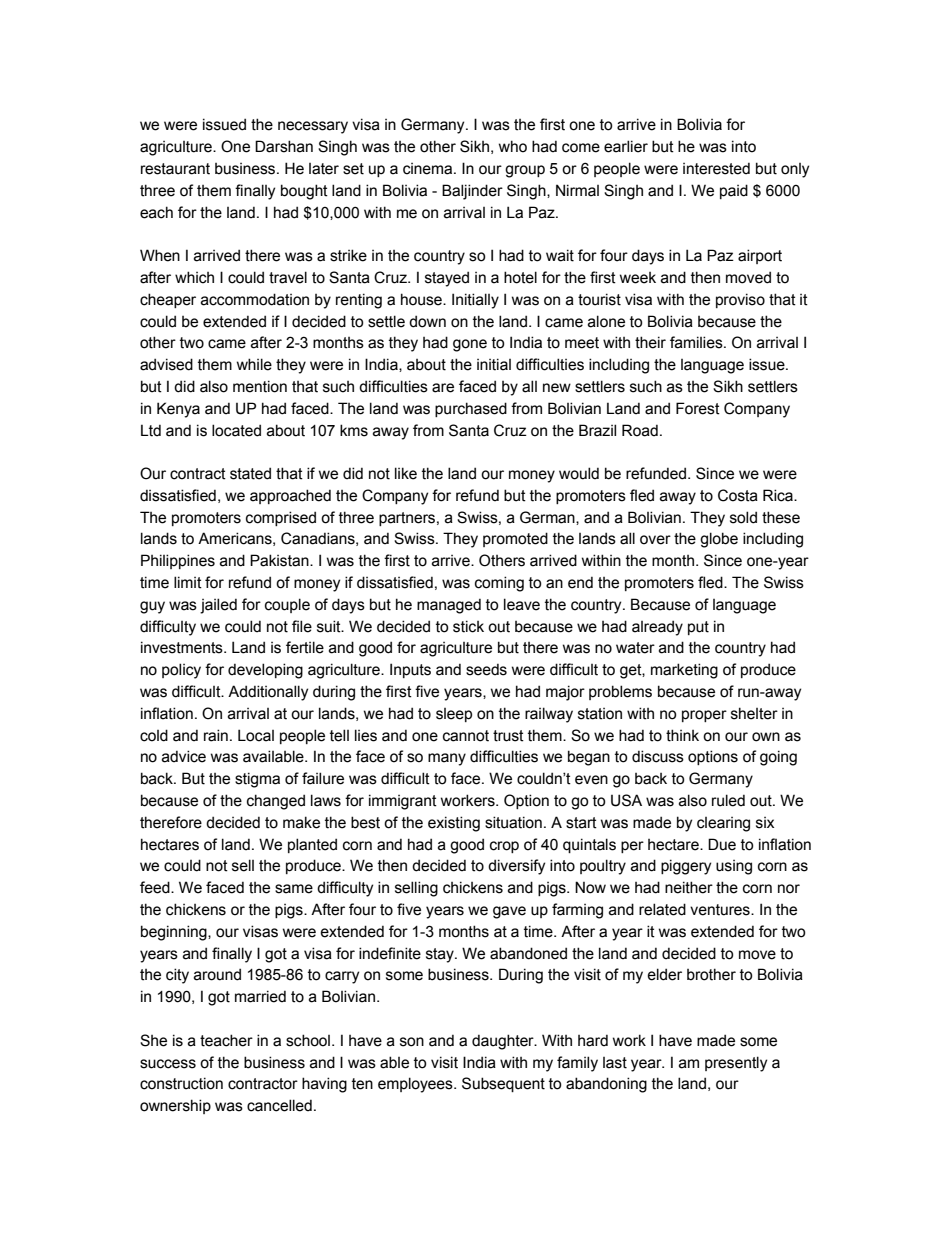 The width and height of the document is (952, 1233). I want to click on ruled, so click(728, 800).
